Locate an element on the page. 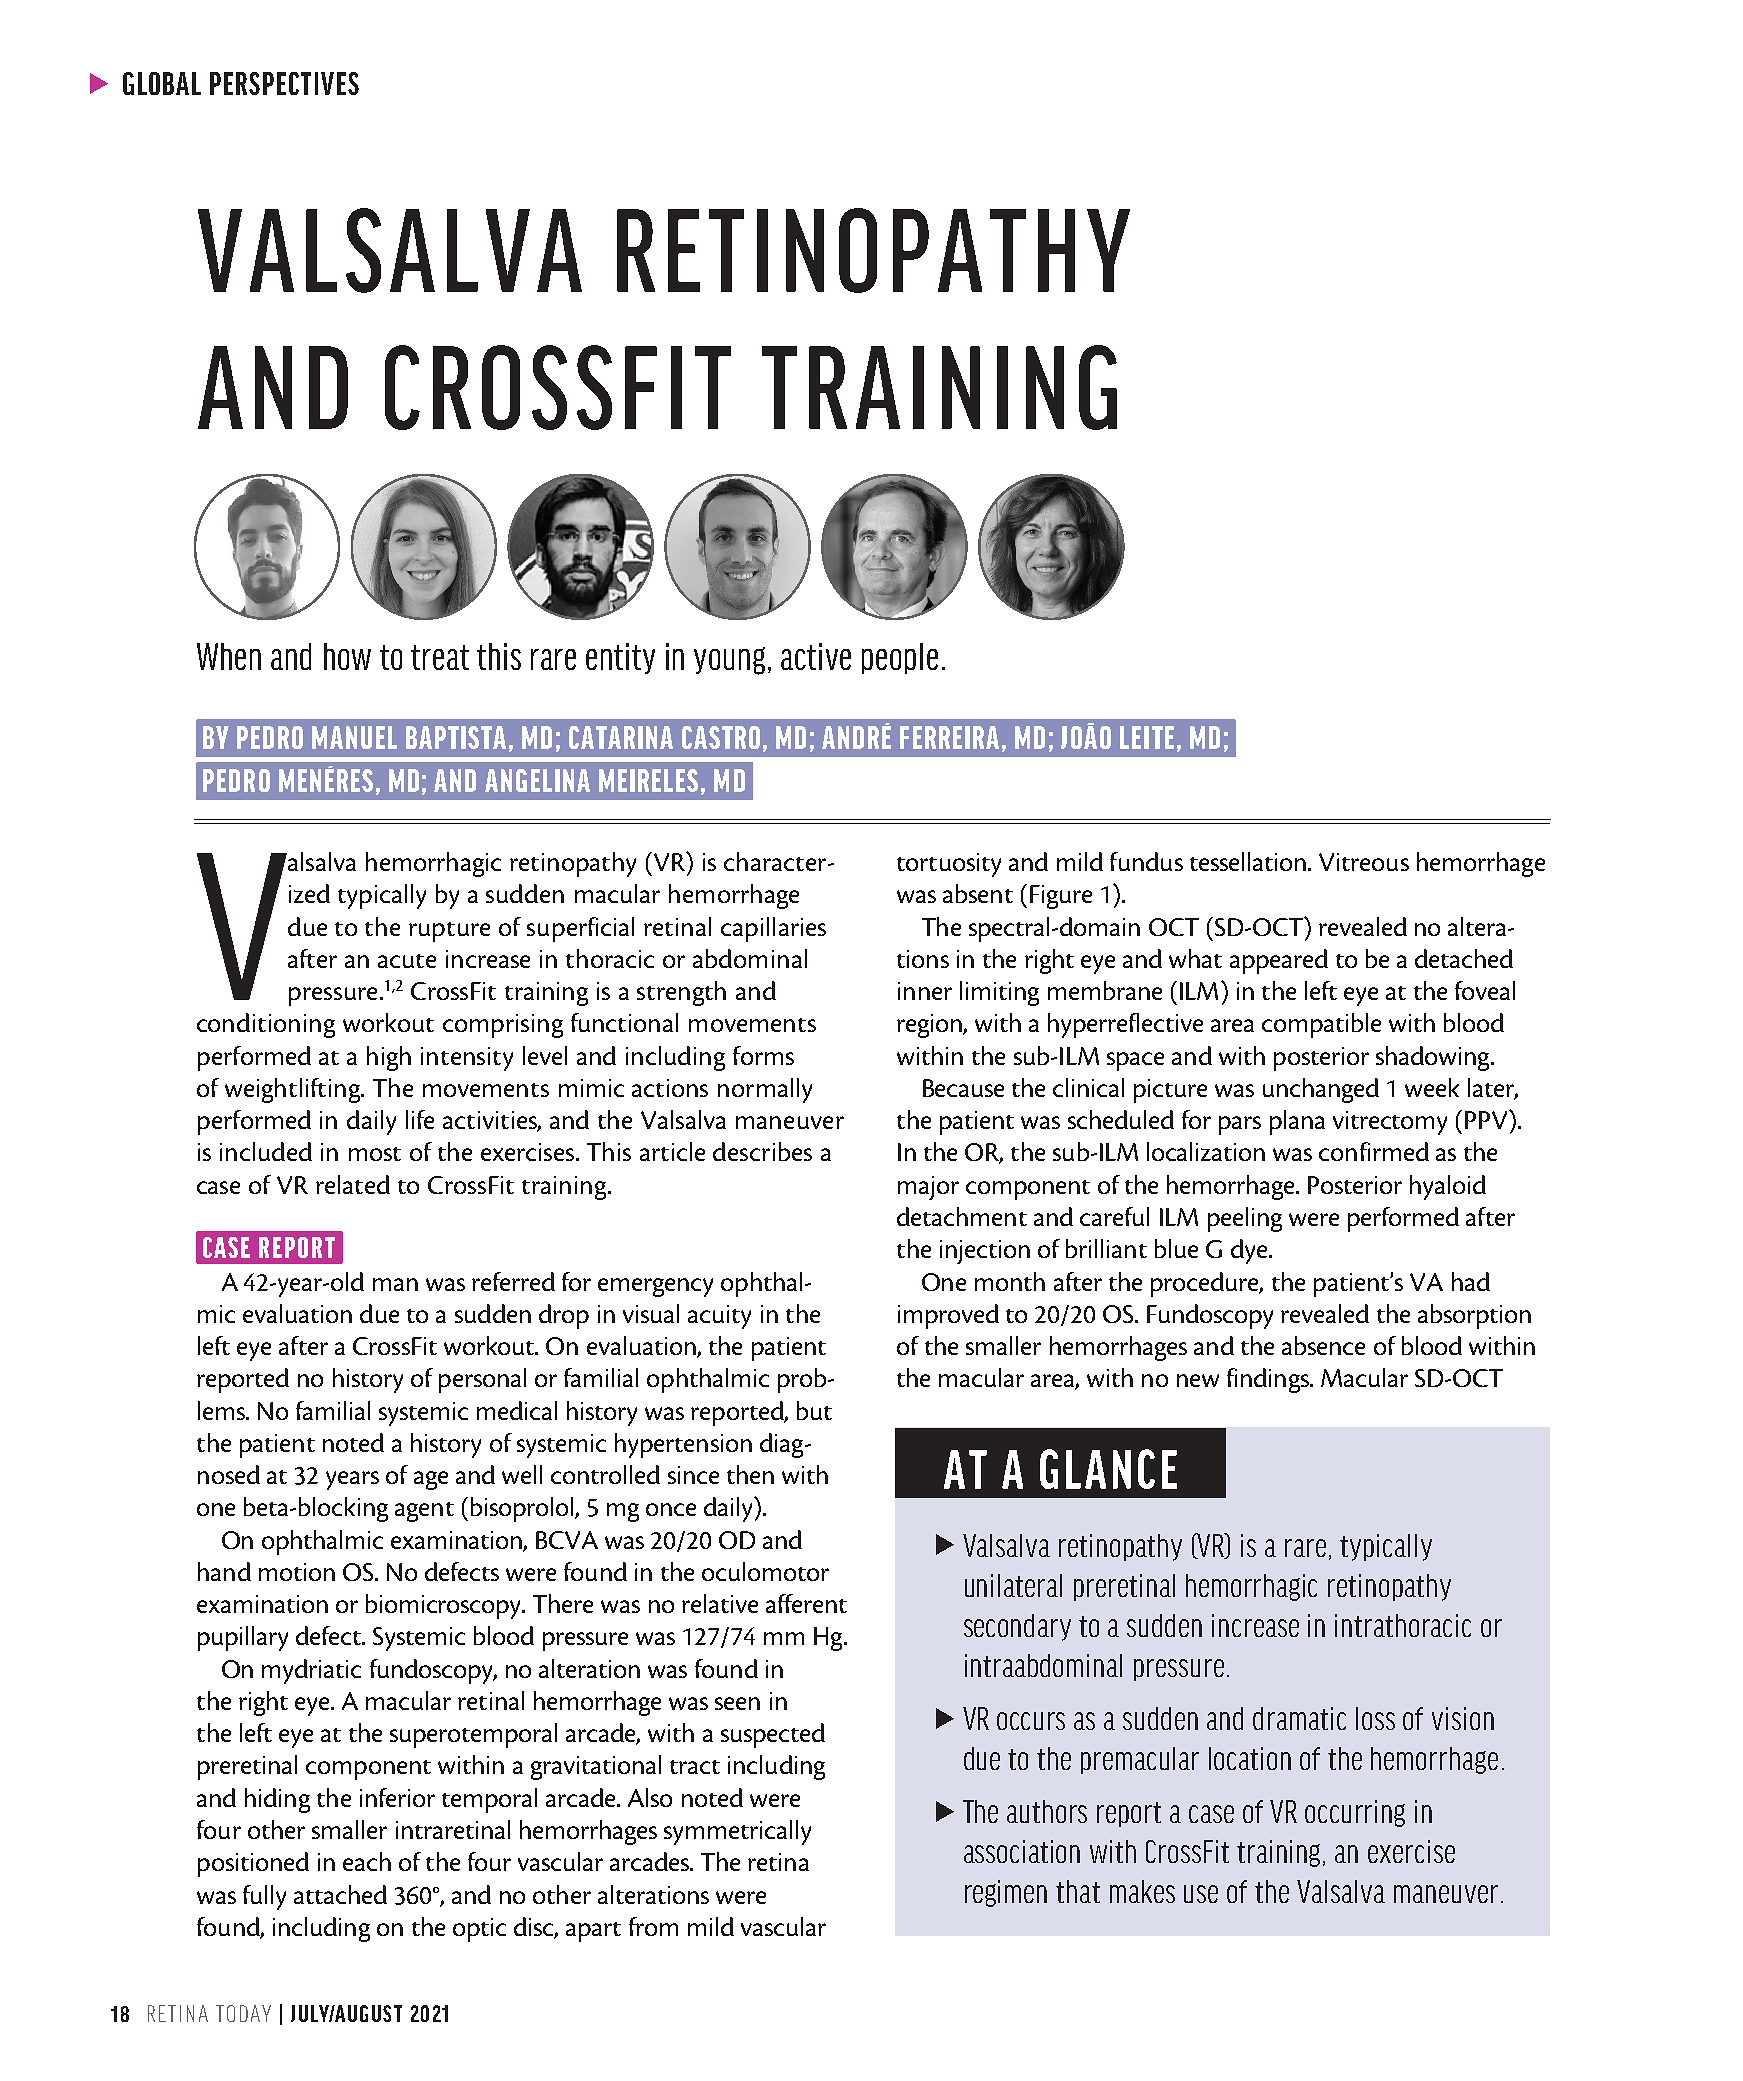 This page has width=1743, height=2081. findings is located at coordinates (1269, 1380).
